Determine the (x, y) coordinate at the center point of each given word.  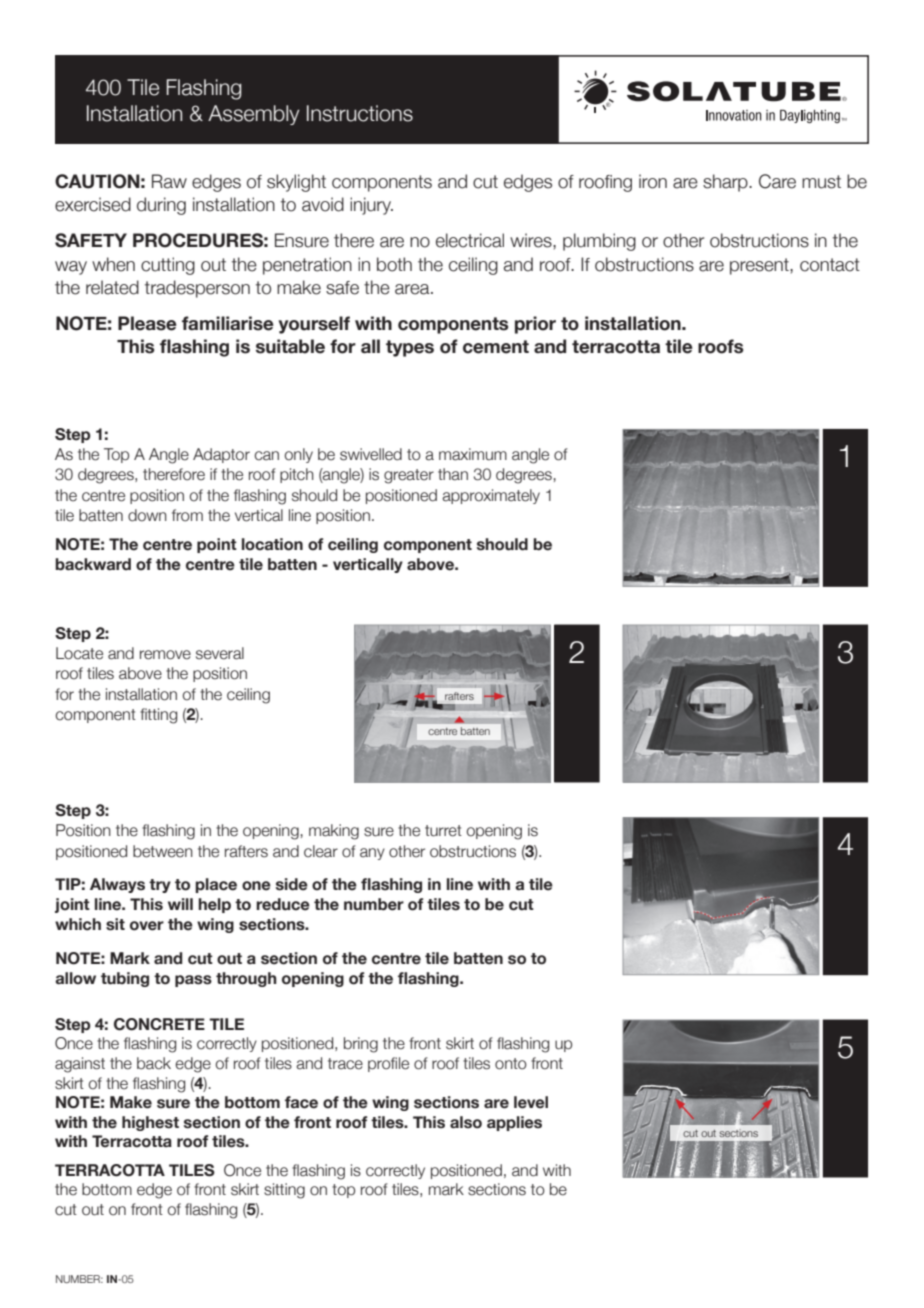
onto (511, 1064)
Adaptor (221, 455)
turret (443, 831)
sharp (726, 183)
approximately (491, 496)
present (760, 266)
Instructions (360, 113)
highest (150, 1123)
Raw (169, 181)
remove (165, 655)
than (453, 474)
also (466, 1122)
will (180, 904)
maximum (473, 454)
